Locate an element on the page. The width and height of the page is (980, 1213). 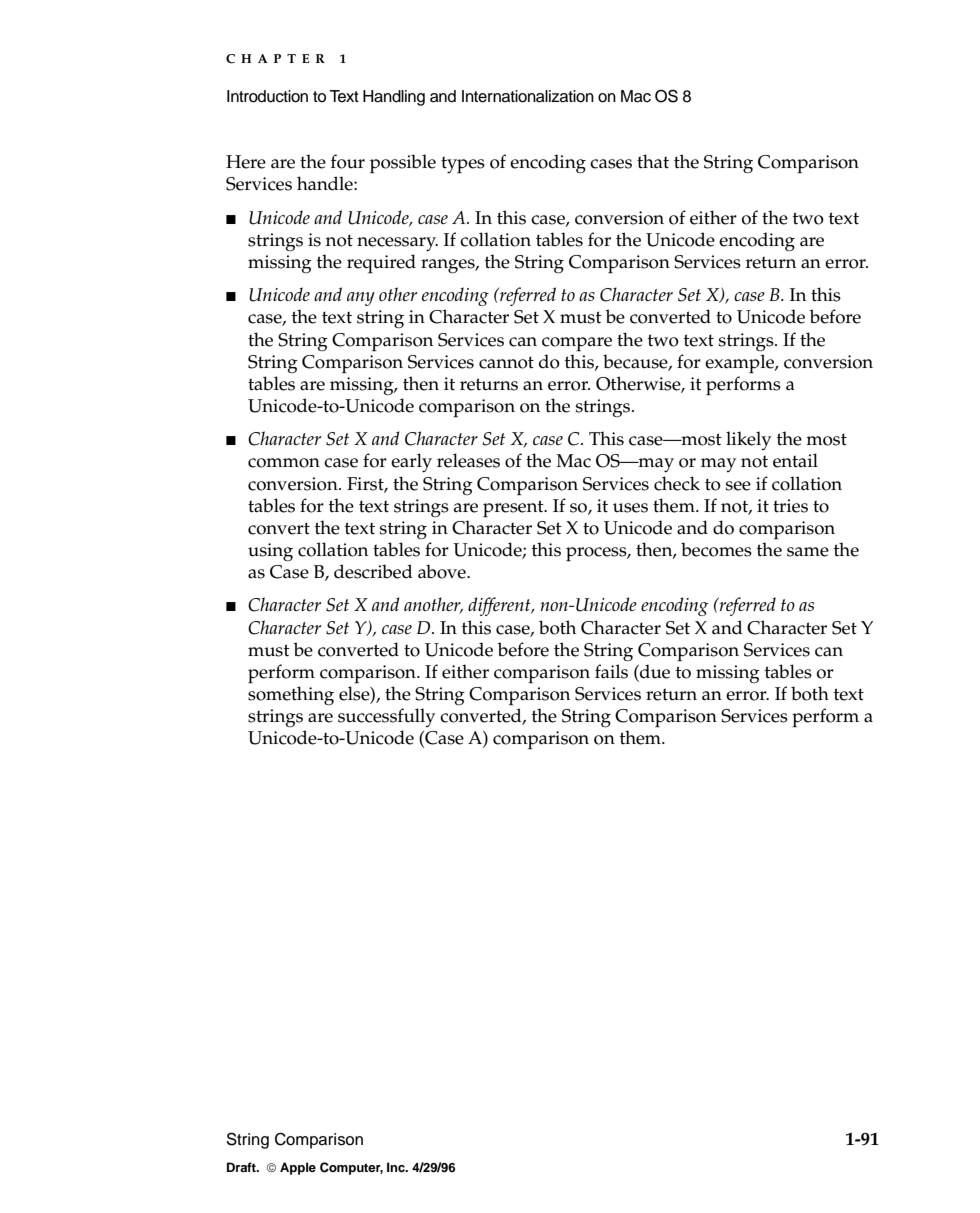
common is located at coordinates (284, 463).
